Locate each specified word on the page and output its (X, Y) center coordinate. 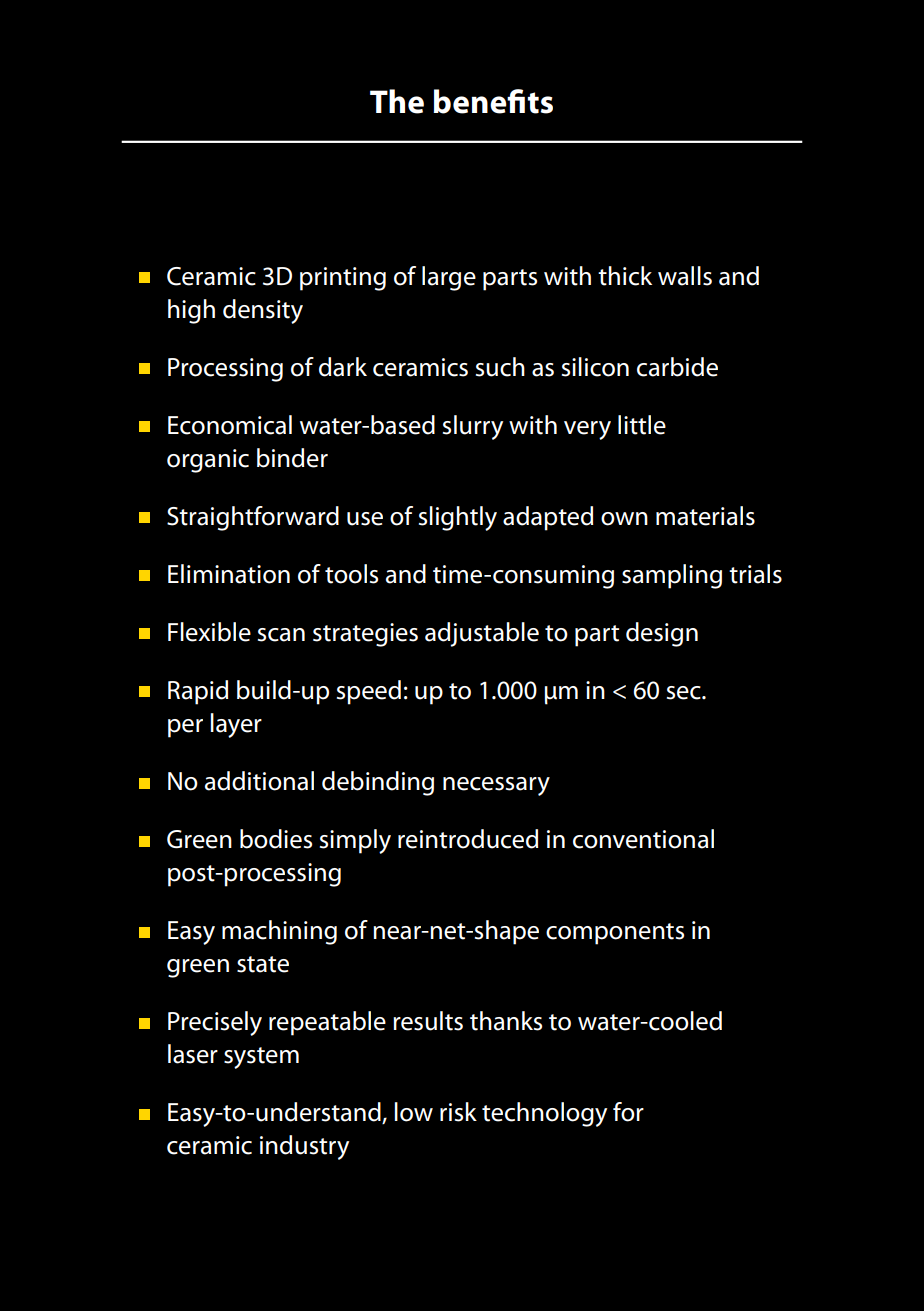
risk (458, 1112)
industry (304, 1147)
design (662, 634)
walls (685, 276)
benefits (493, 101)
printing (343, 279)
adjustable (482, 634)
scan (281, 635)
